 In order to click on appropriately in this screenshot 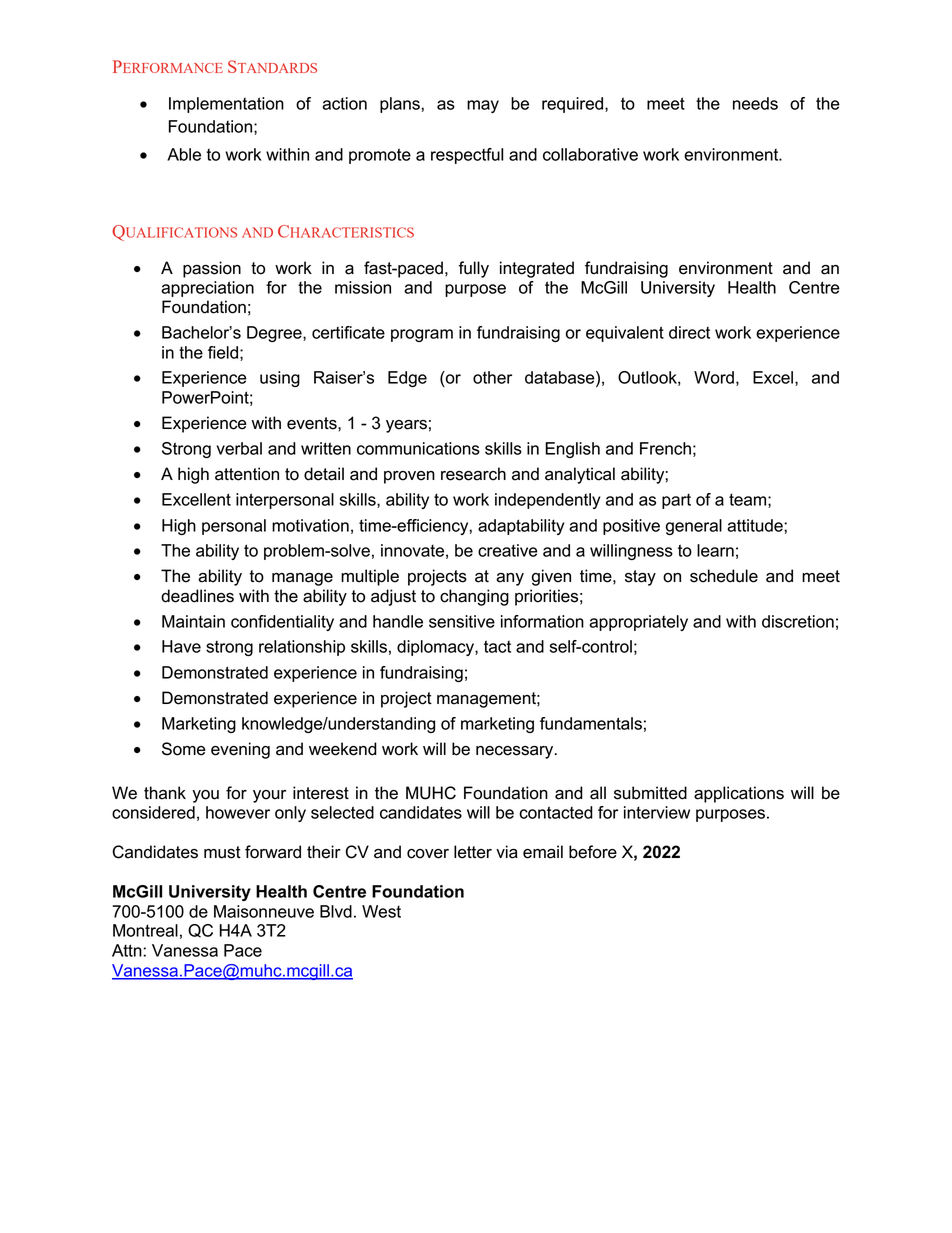, I will do `click(638, 623)`.
